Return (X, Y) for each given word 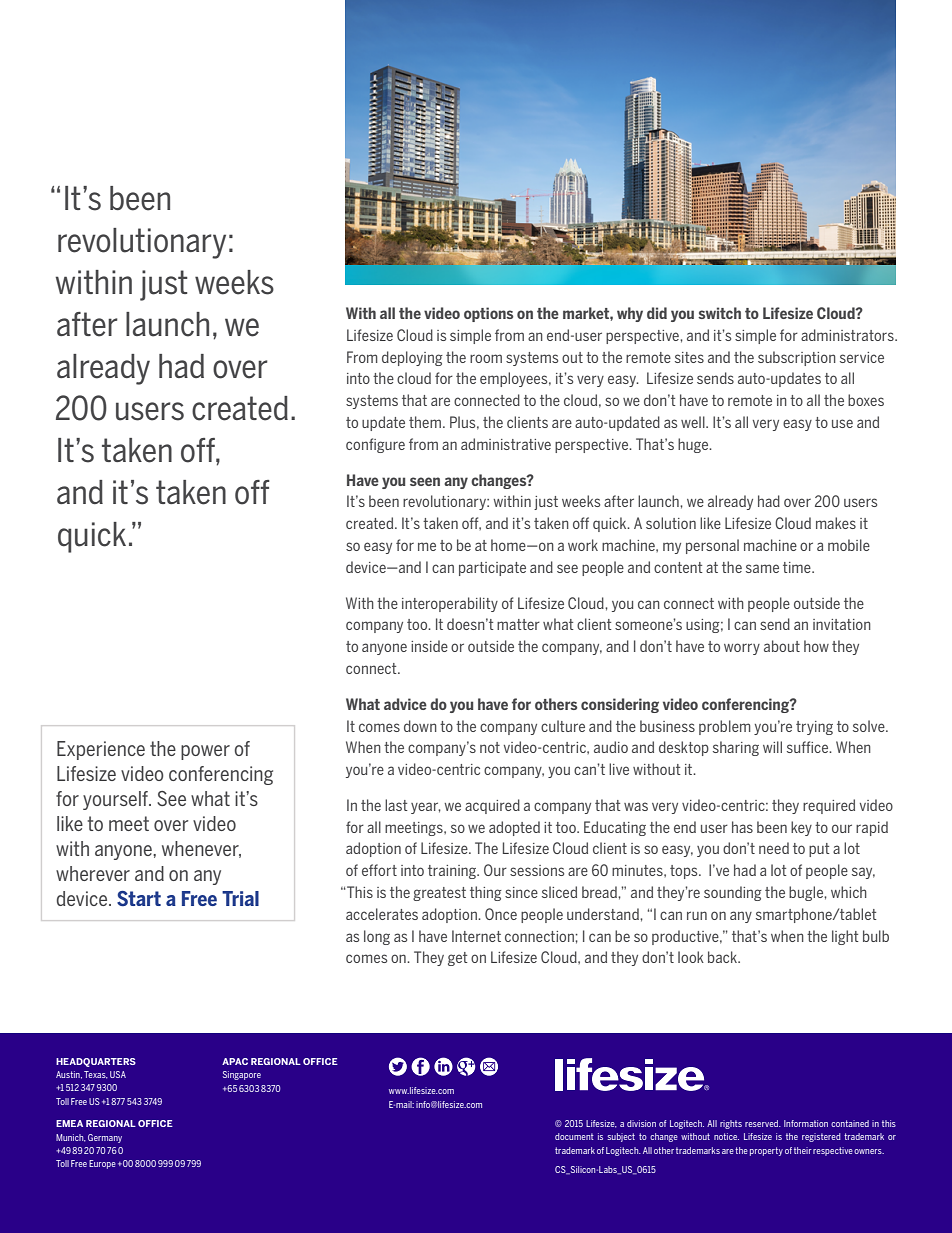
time (798, 567)
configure (375, 445)
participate (492, 569)
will (772, 747)
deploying (412, 358)
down (420, 726)
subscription (797, 358)
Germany (105, 1138)
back (723, 957)
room (486, 358)
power (205, 752)
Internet (476, 936)
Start (139, 898)
